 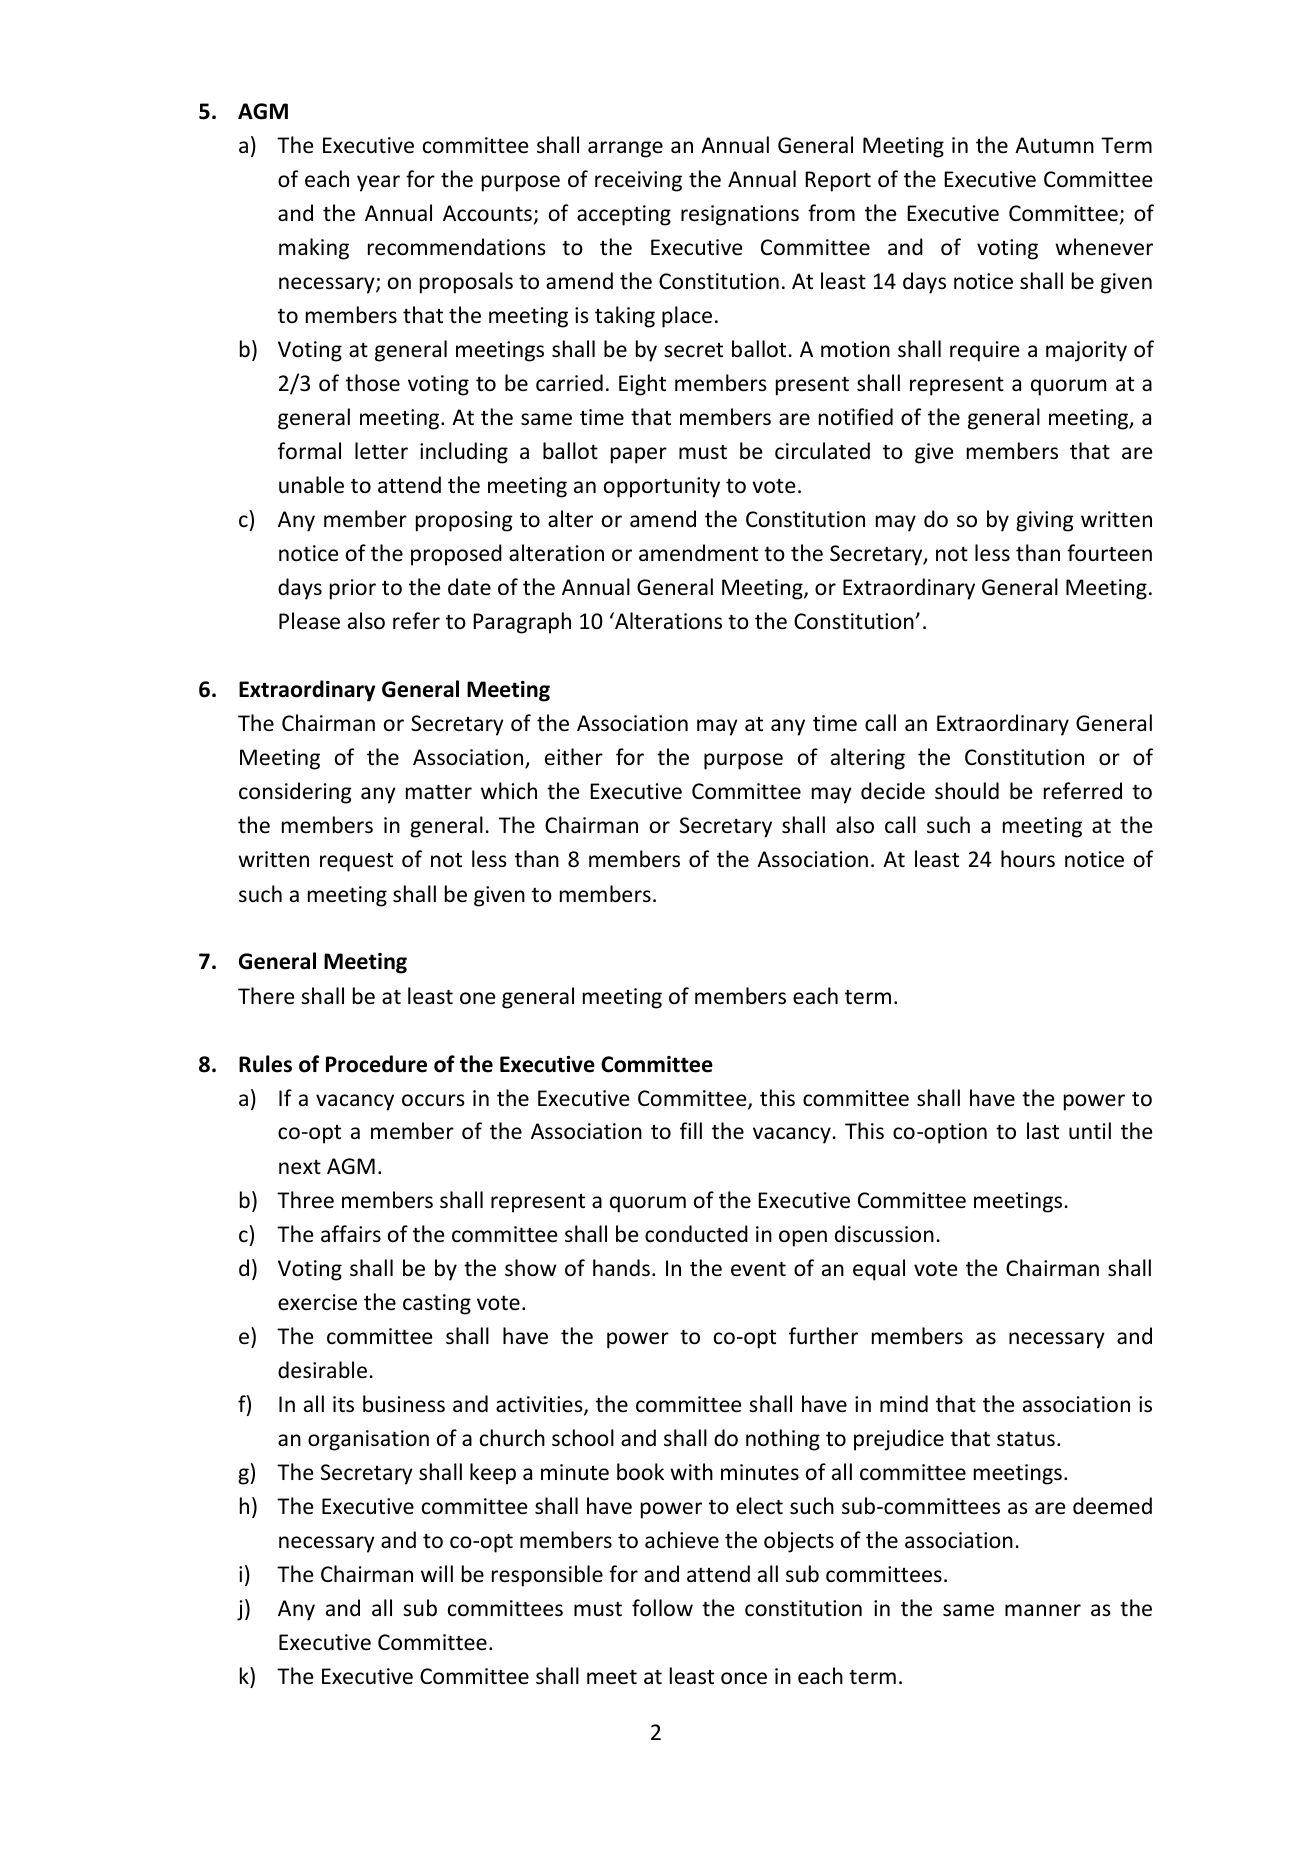 What do you see at coordinates (1043, 1131) in the screenshot?
I see `last` at bounding box center [1043, 1131].
